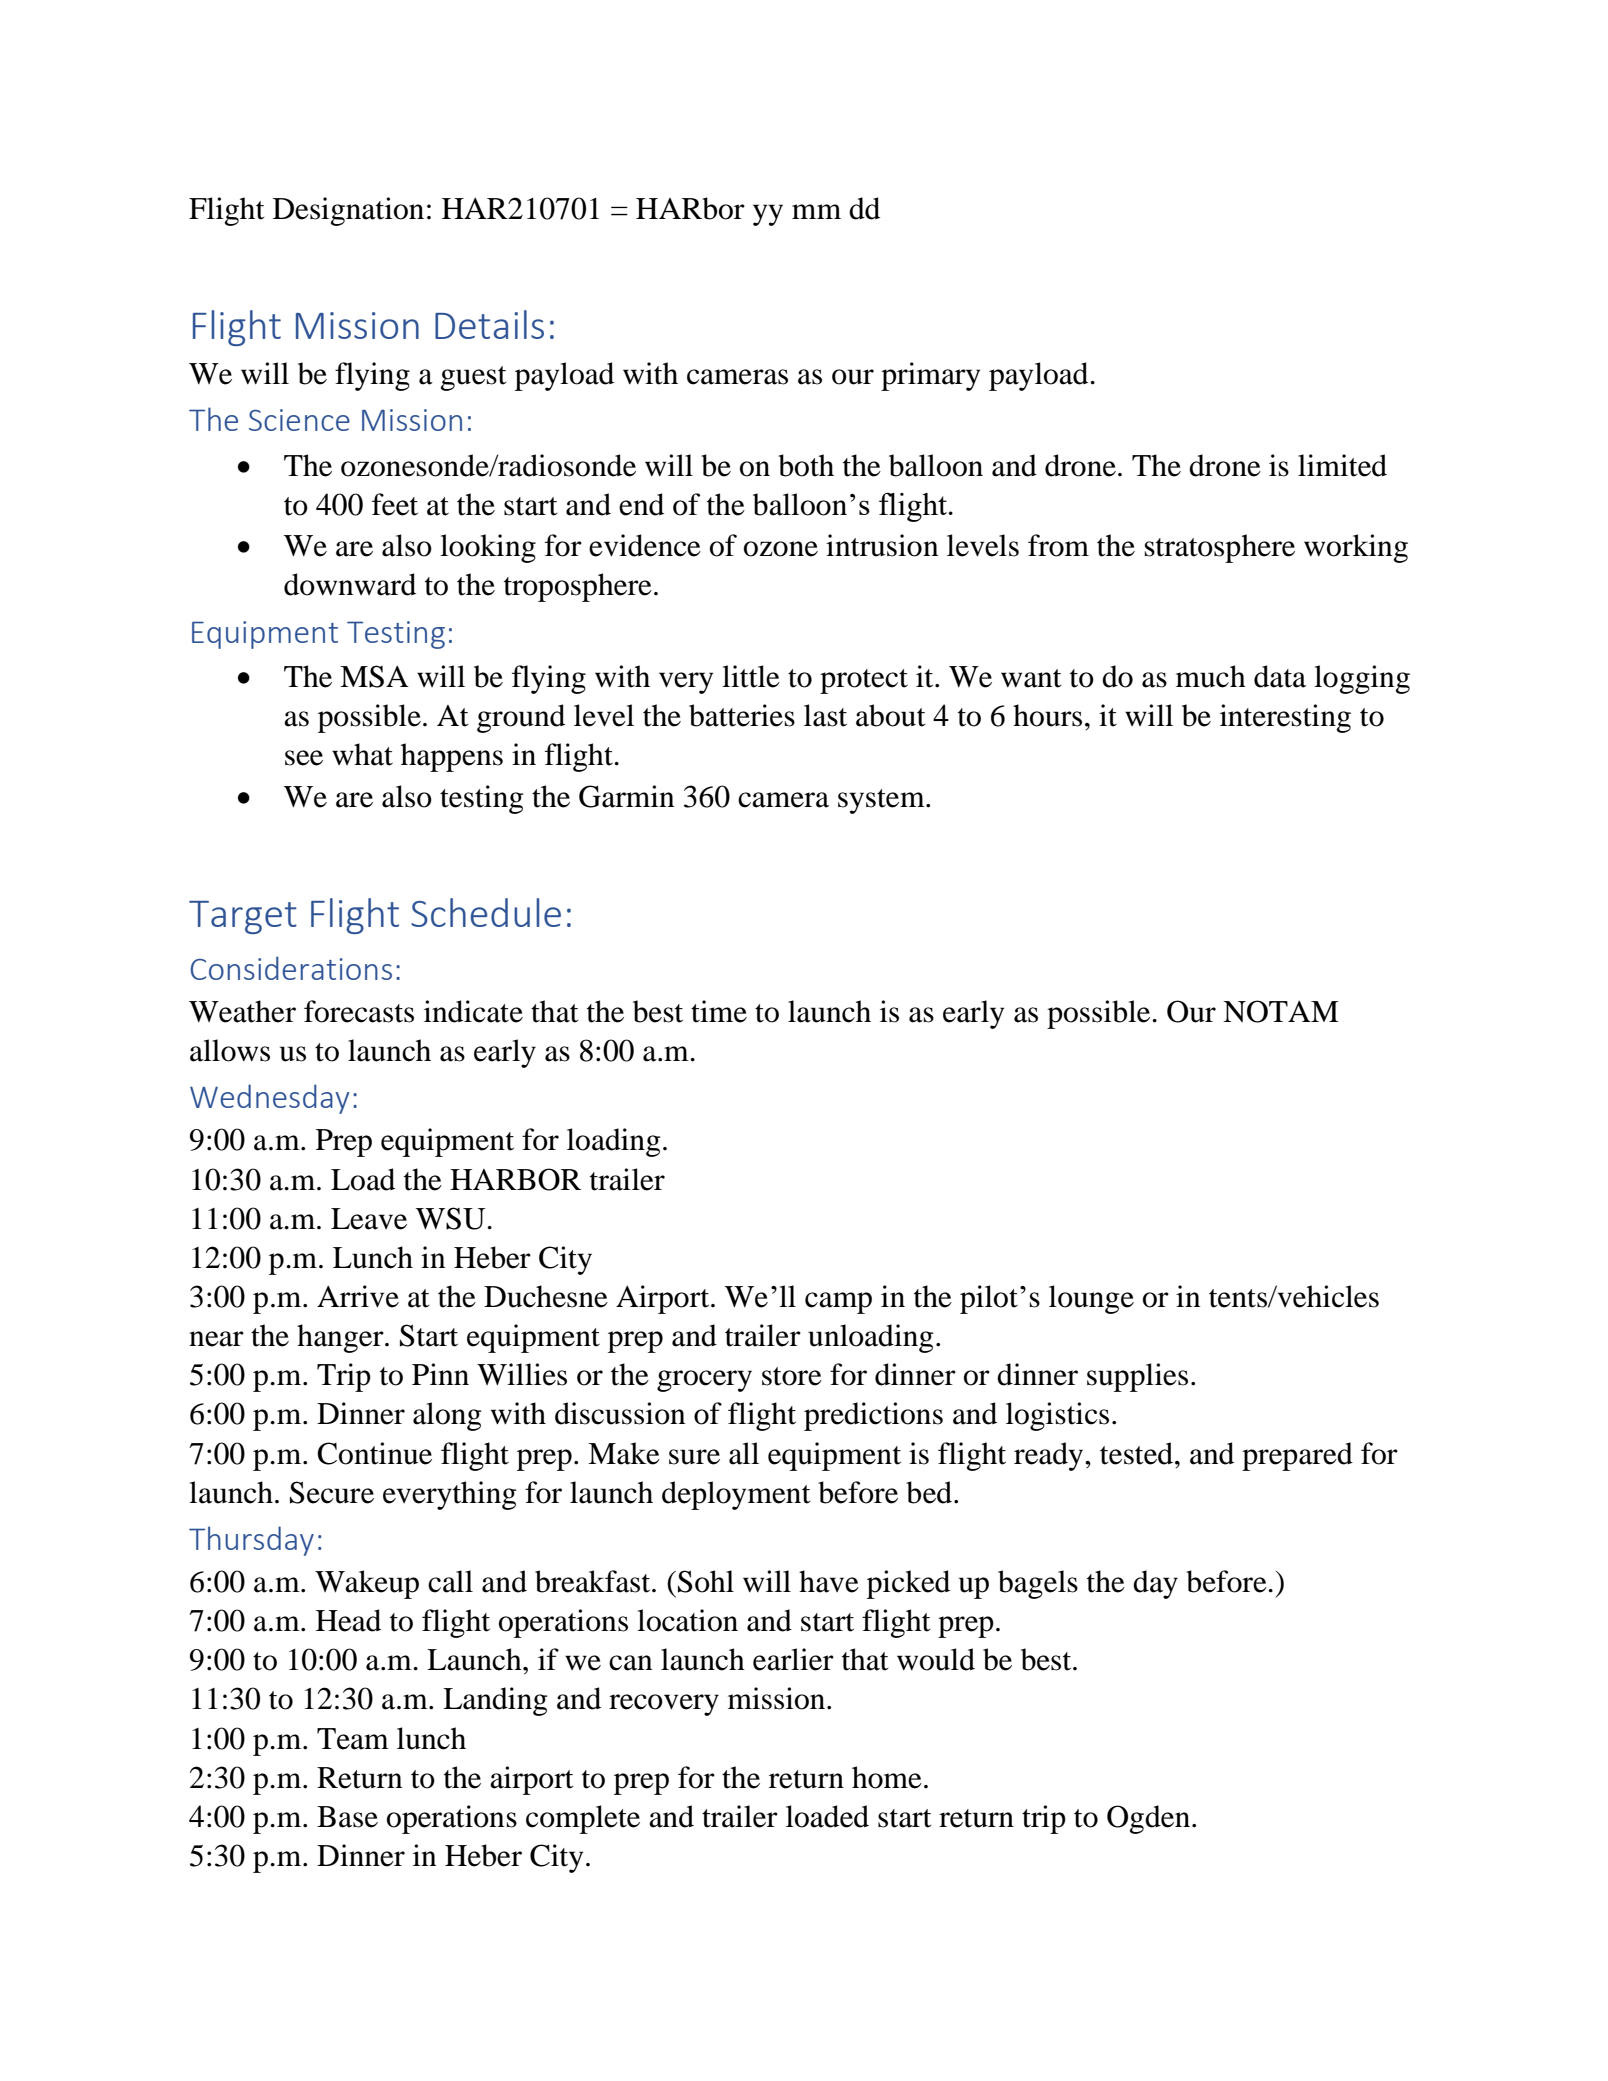  Describe the element at coordinates (1342, 465) in the screenshot. I see `limited` at that location.
